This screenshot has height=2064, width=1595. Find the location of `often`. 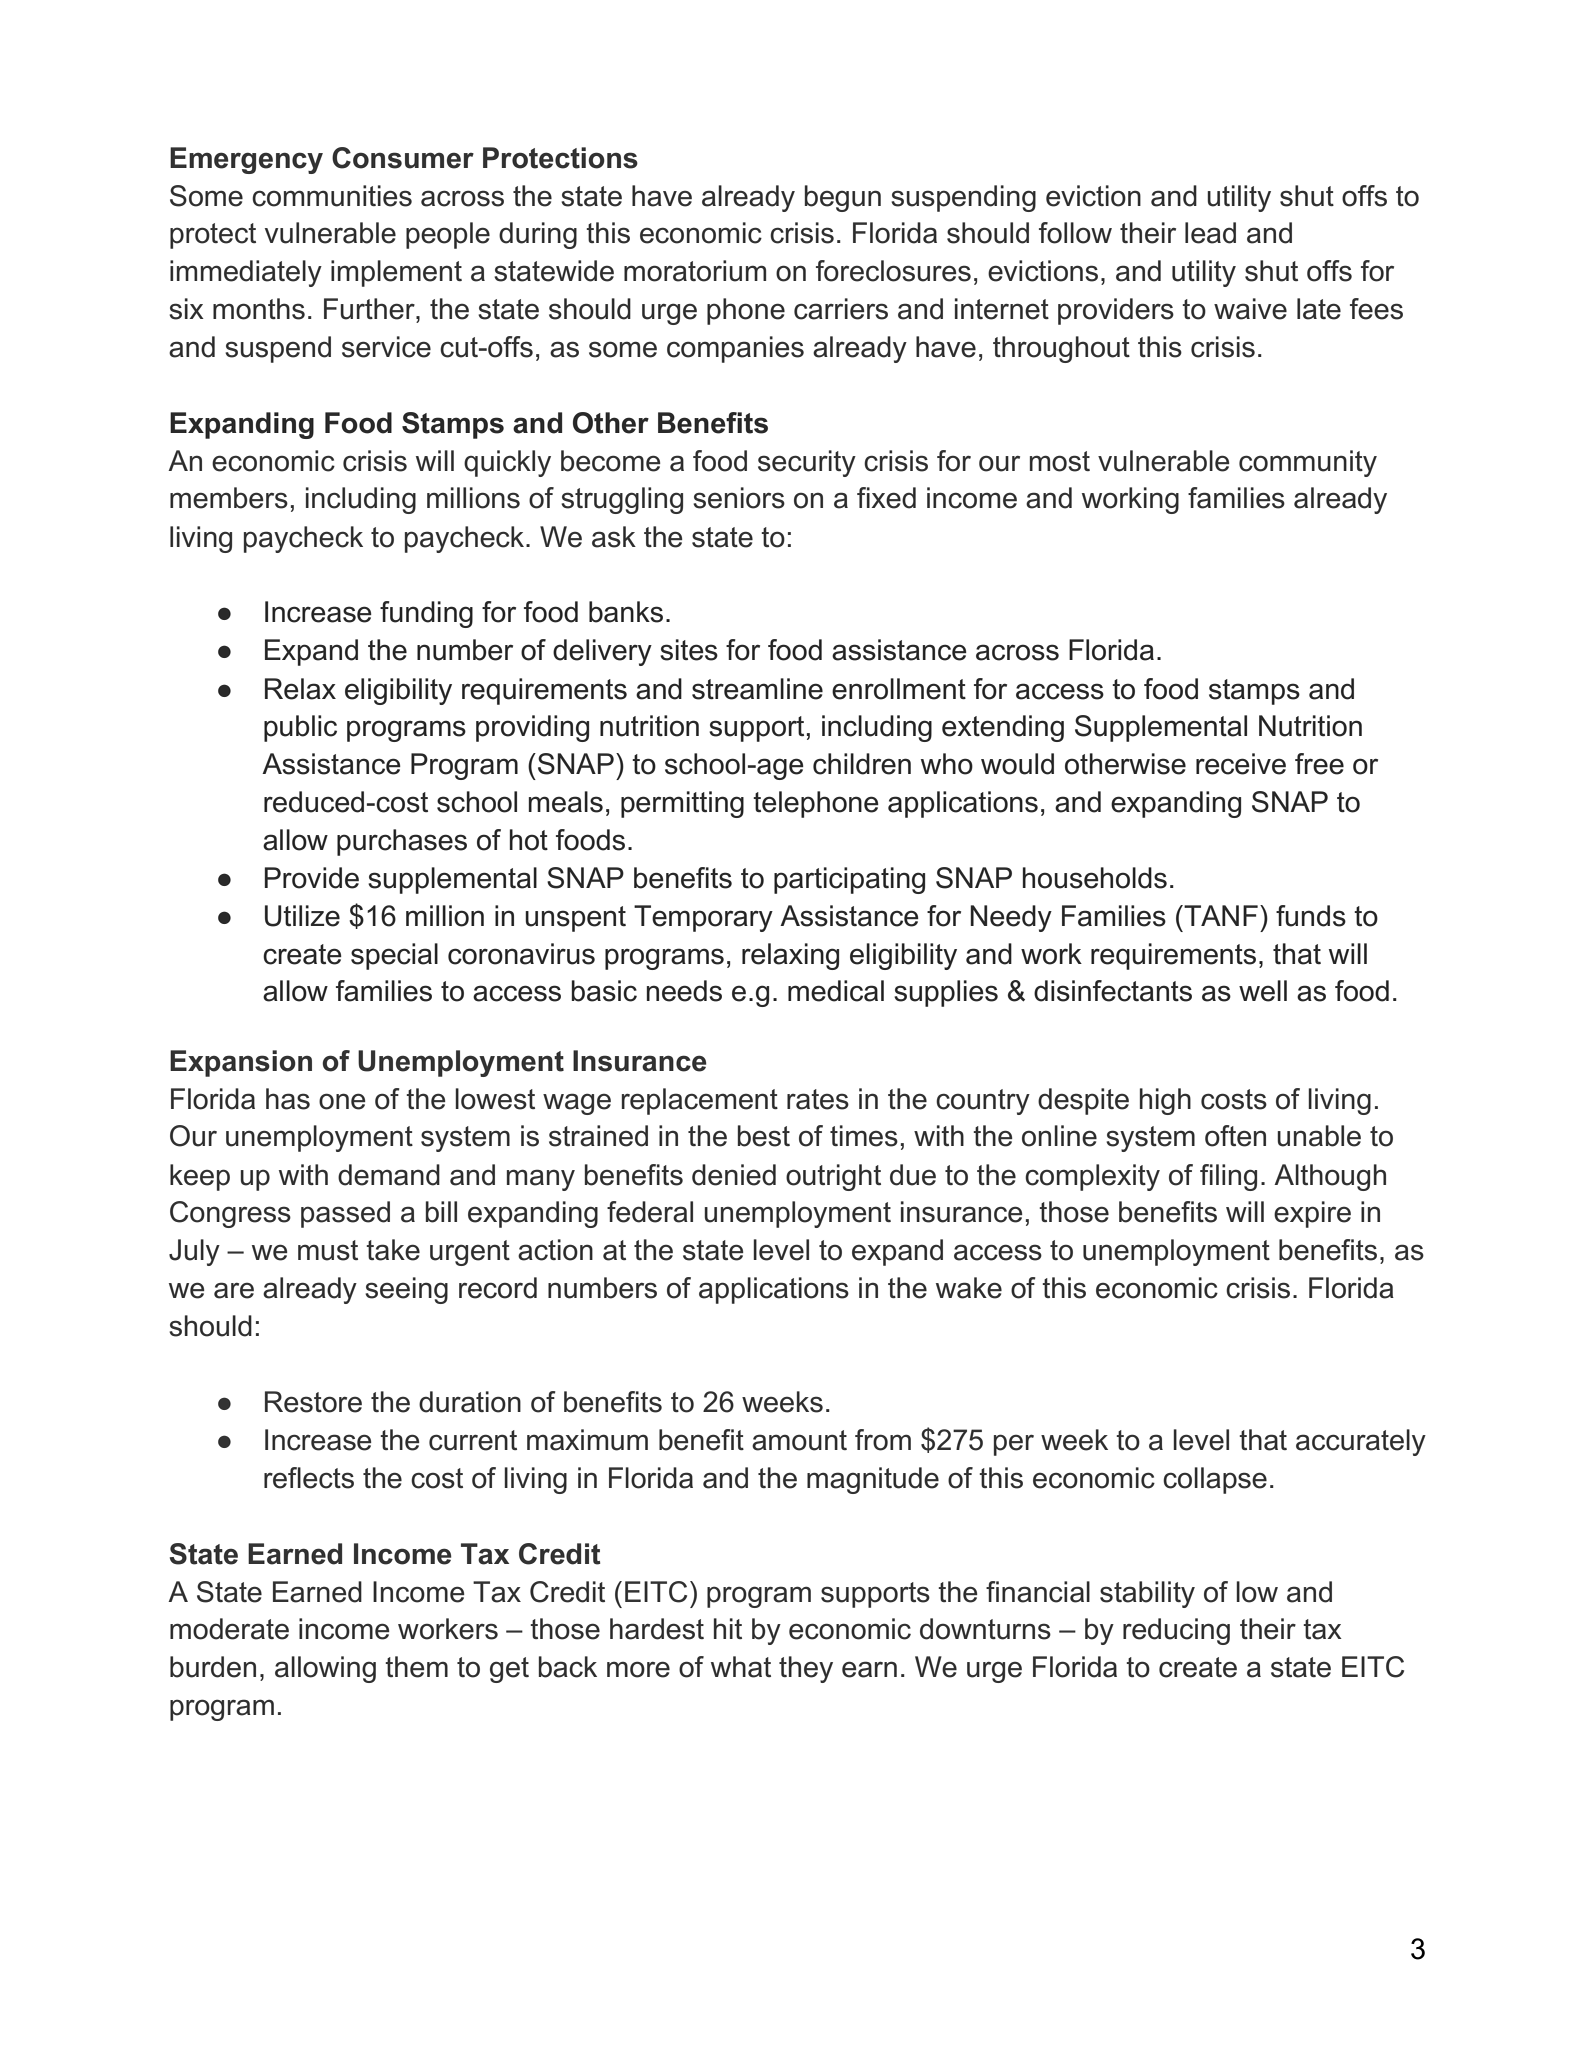

often is located at coordinates (1235, 1136).
